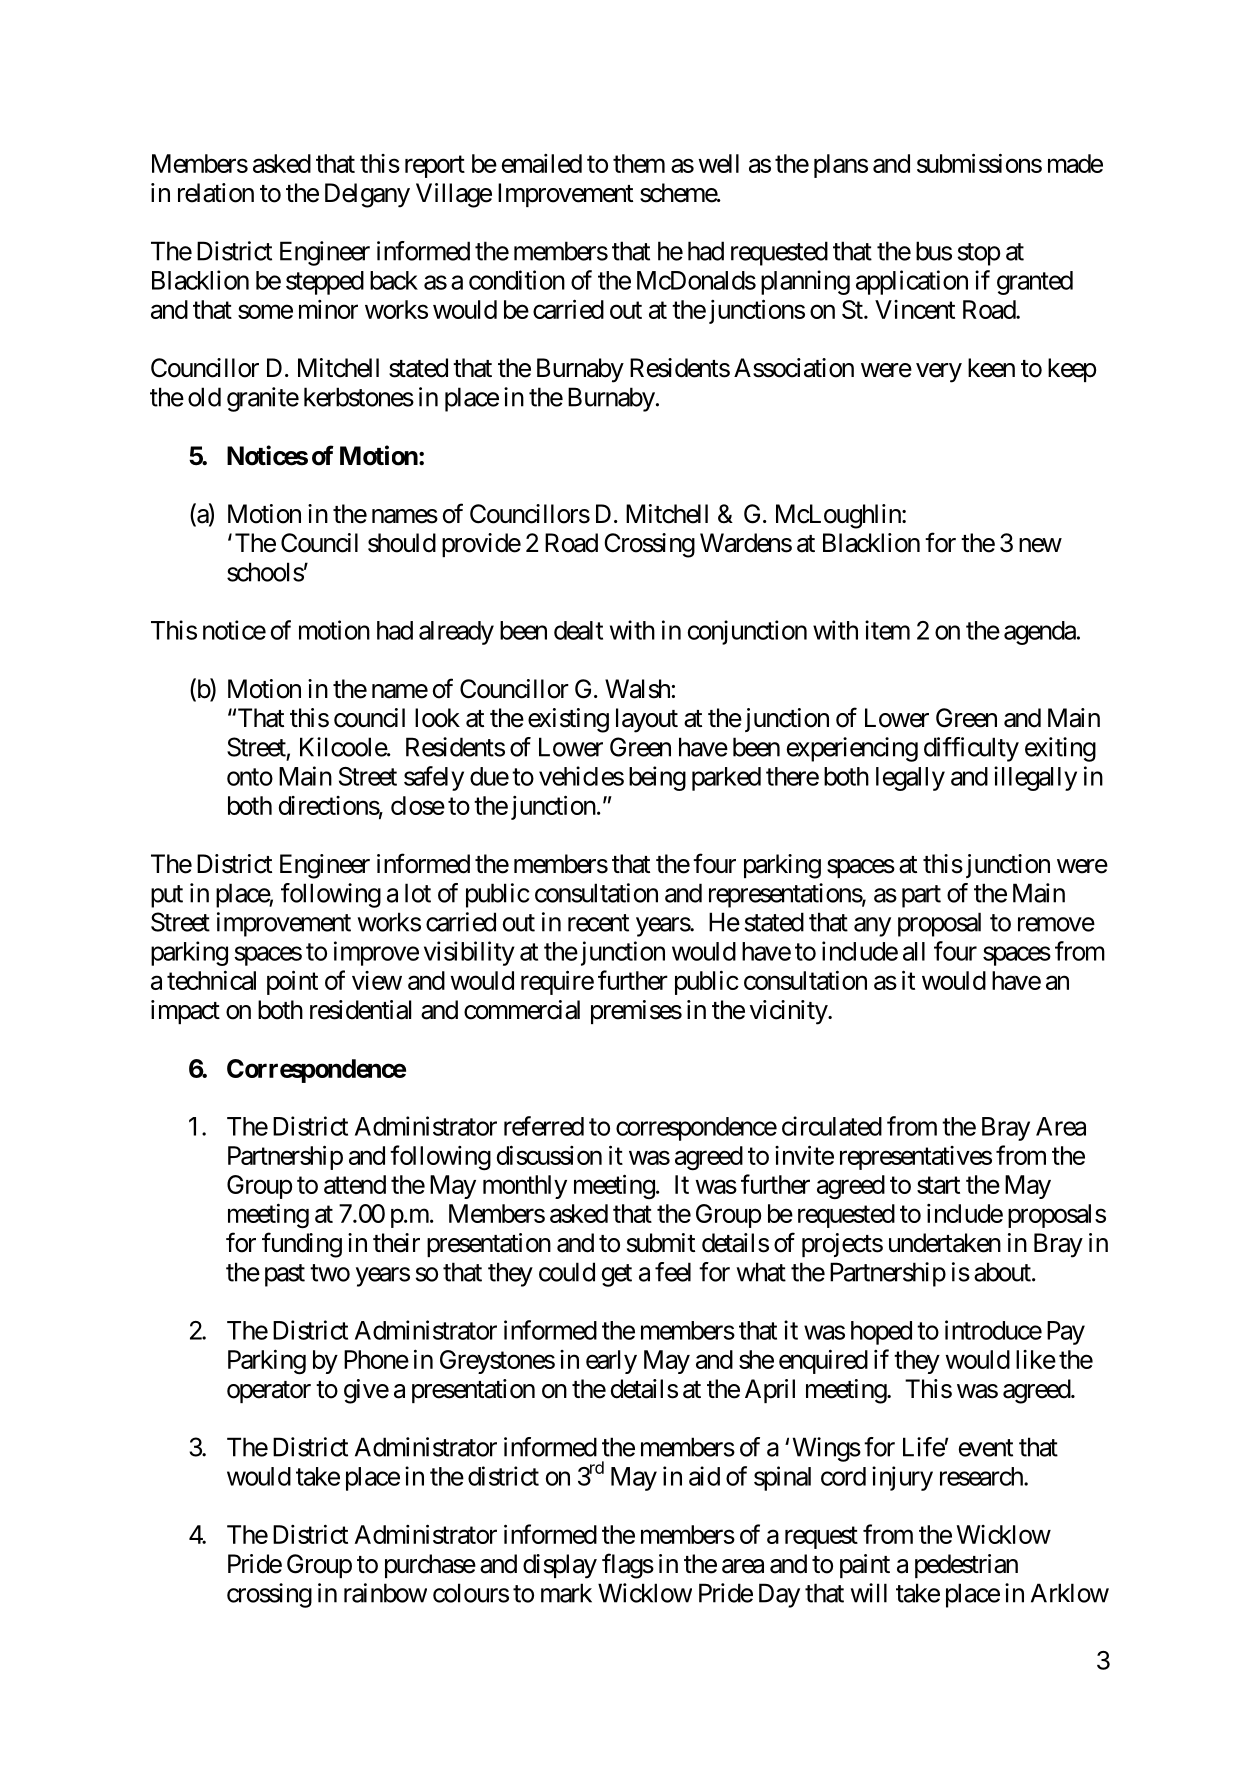  What do you see at coordinates (598, 923) in the screenshot?
I see `recent` at bounding box center [598, 923].
